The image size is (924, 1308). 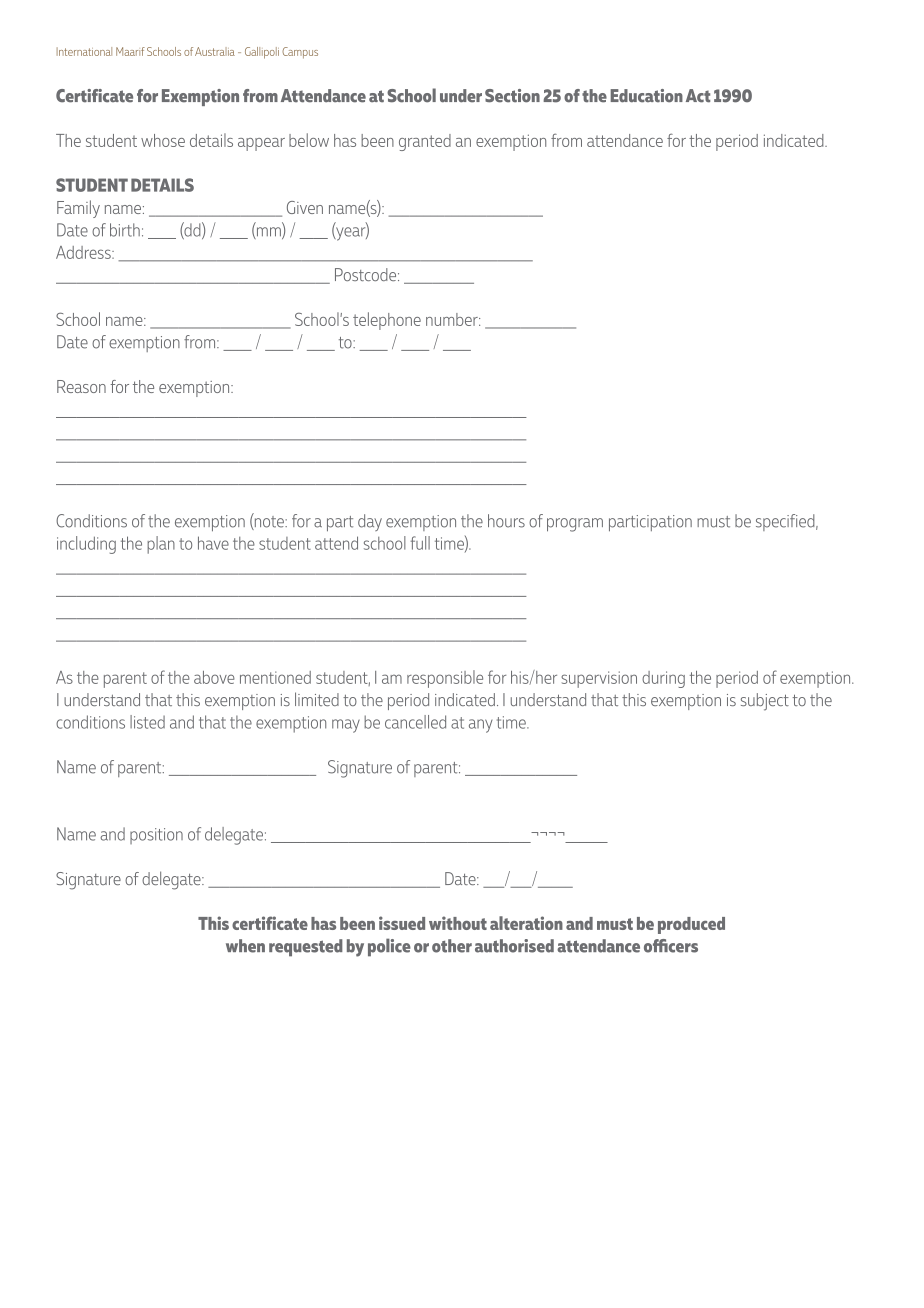 What do you see at coordinates (691, 925) in the document?
I see `produced` at bounding box center [691, 925].
